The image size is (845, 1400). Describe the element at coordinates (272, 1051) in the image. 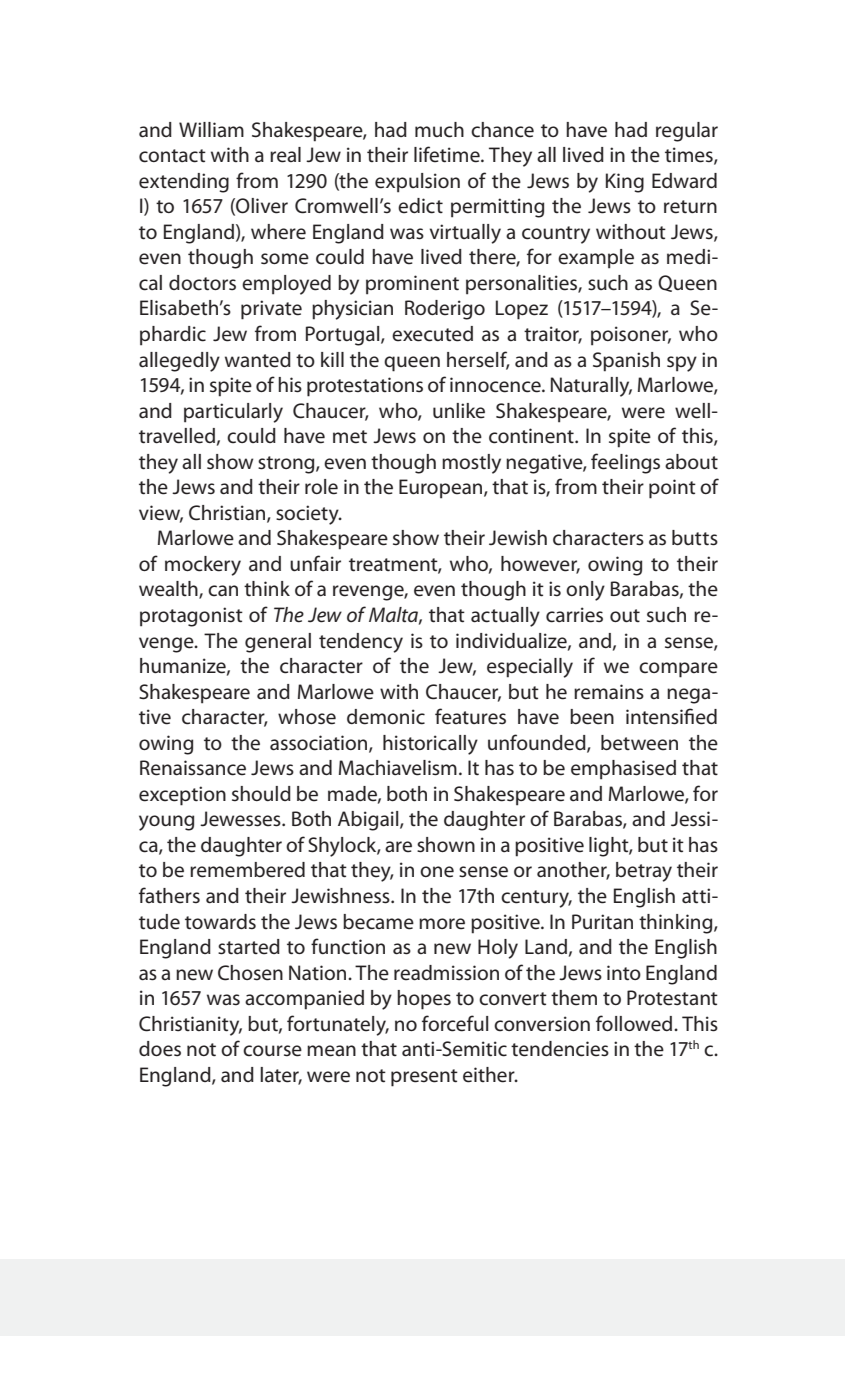

I see `course` at that location.
